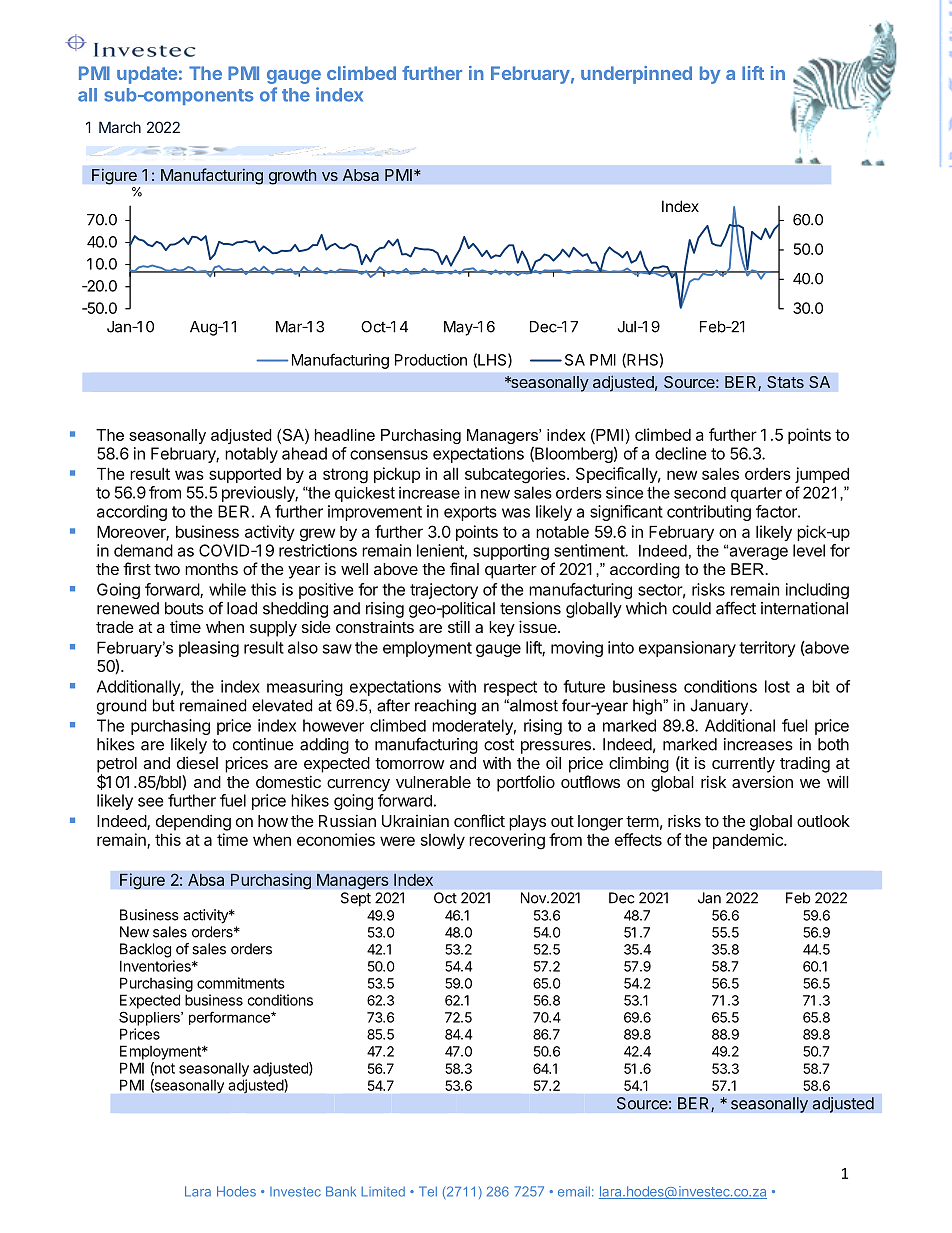 The image size is (952, 1233). Describe the element at coordinates (749, 841) in the screenshot. I see `pandemic` at that location.
